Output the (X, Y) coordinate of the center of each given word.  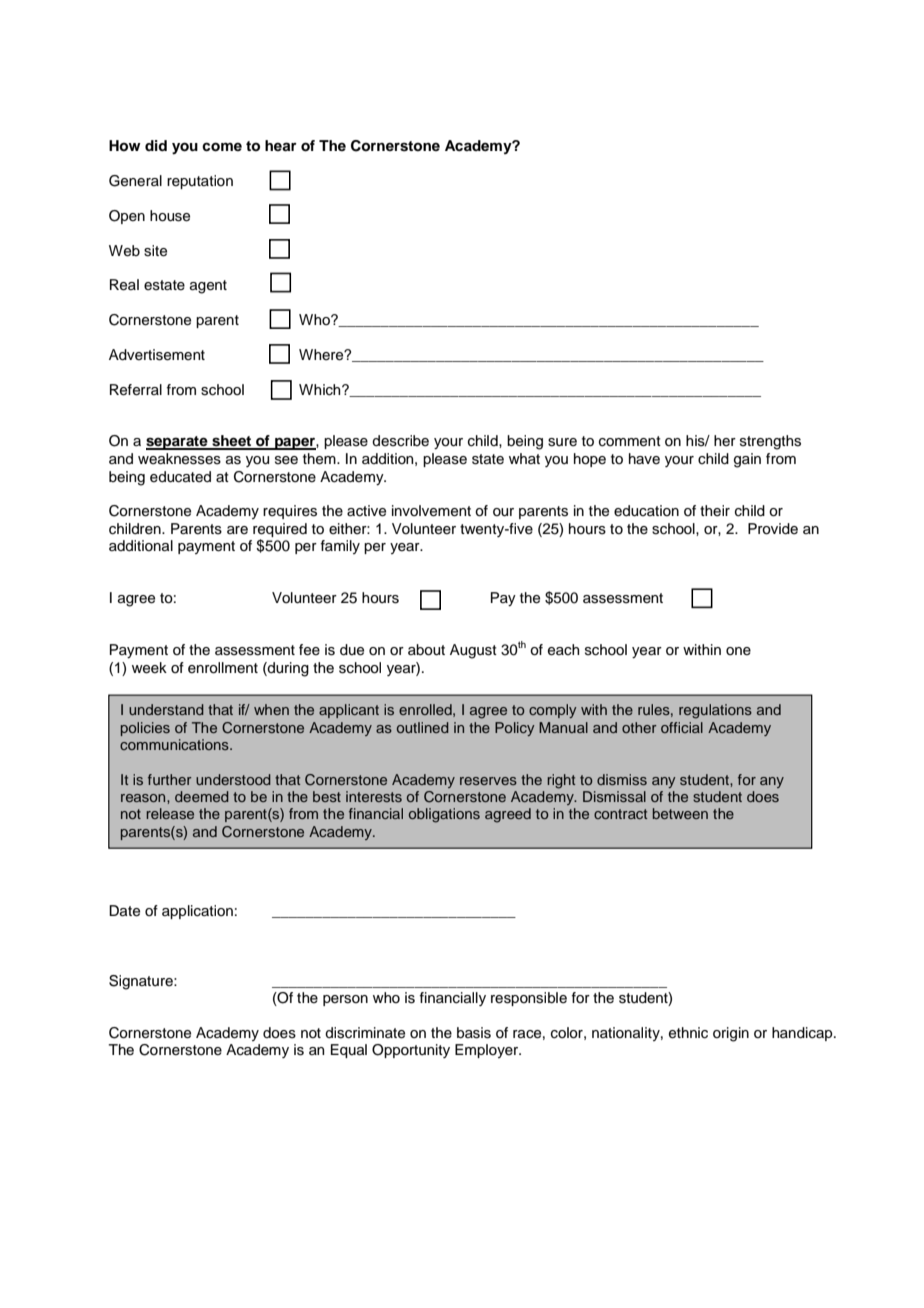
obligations (444, 815)
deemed (202, 796)
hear (281, 145)
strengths (770, 442)
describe (400, 441)
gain (747, 460)
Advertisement (157, 355)
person (345, 1000)
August (473, 651)
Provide (773, 529)
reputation (200, 182)
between (680, 813)
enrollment (223, 668)
